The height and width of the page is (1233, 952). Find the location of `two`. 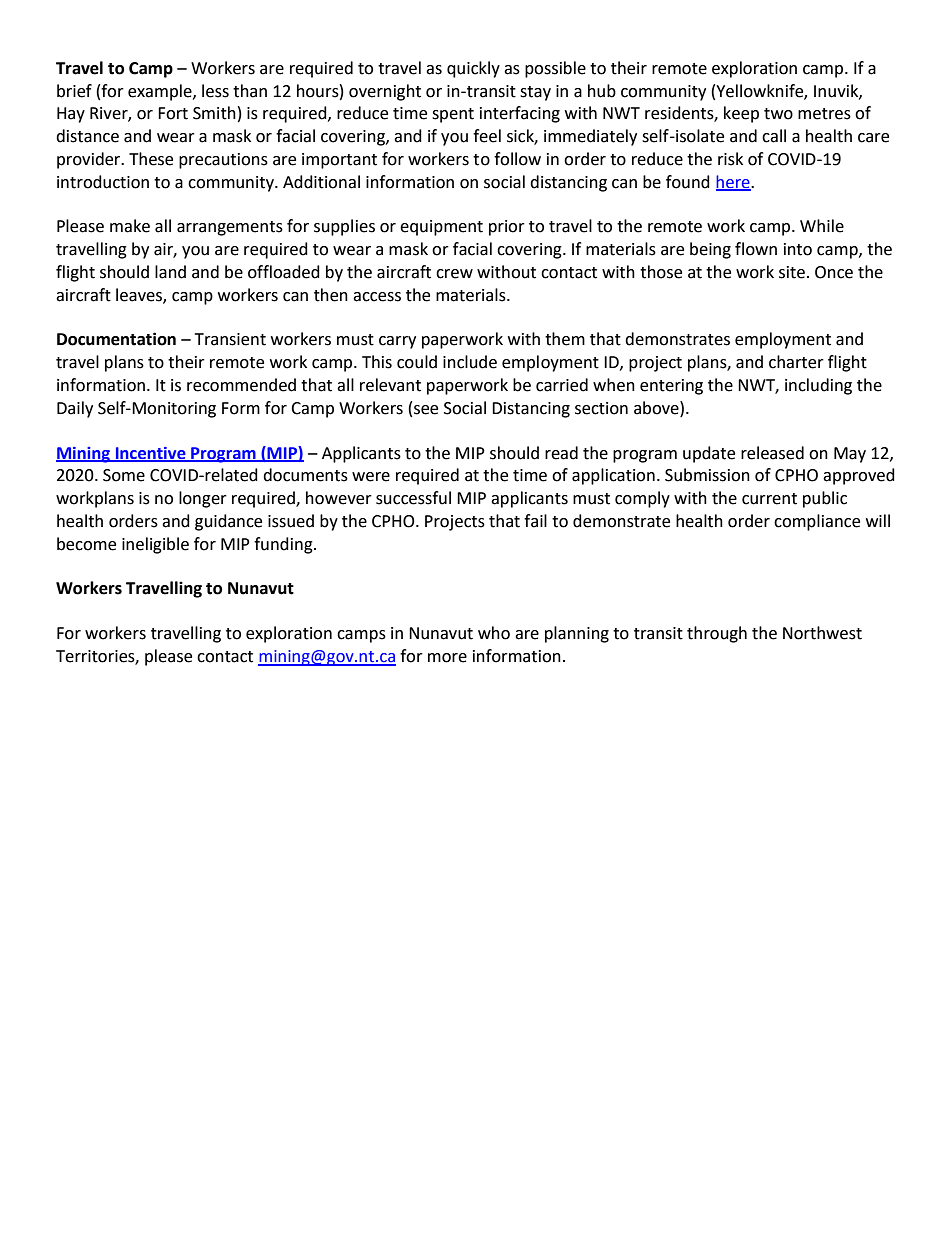

two is located at coordinates (778, 114).
